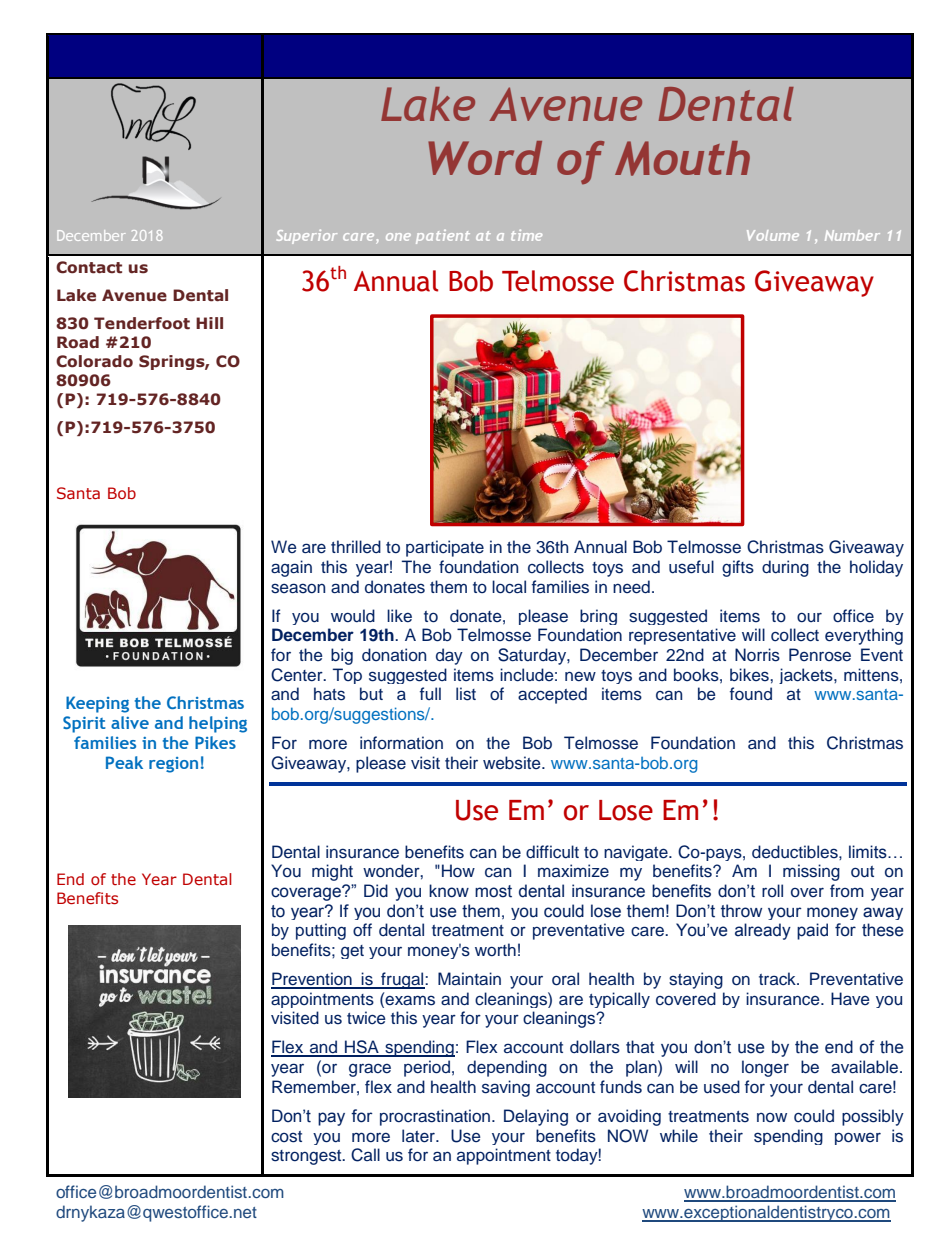  What do you see at coordinates (485, 158) in the screenshot?
I see `Word` at bounding box center [485, 158].
